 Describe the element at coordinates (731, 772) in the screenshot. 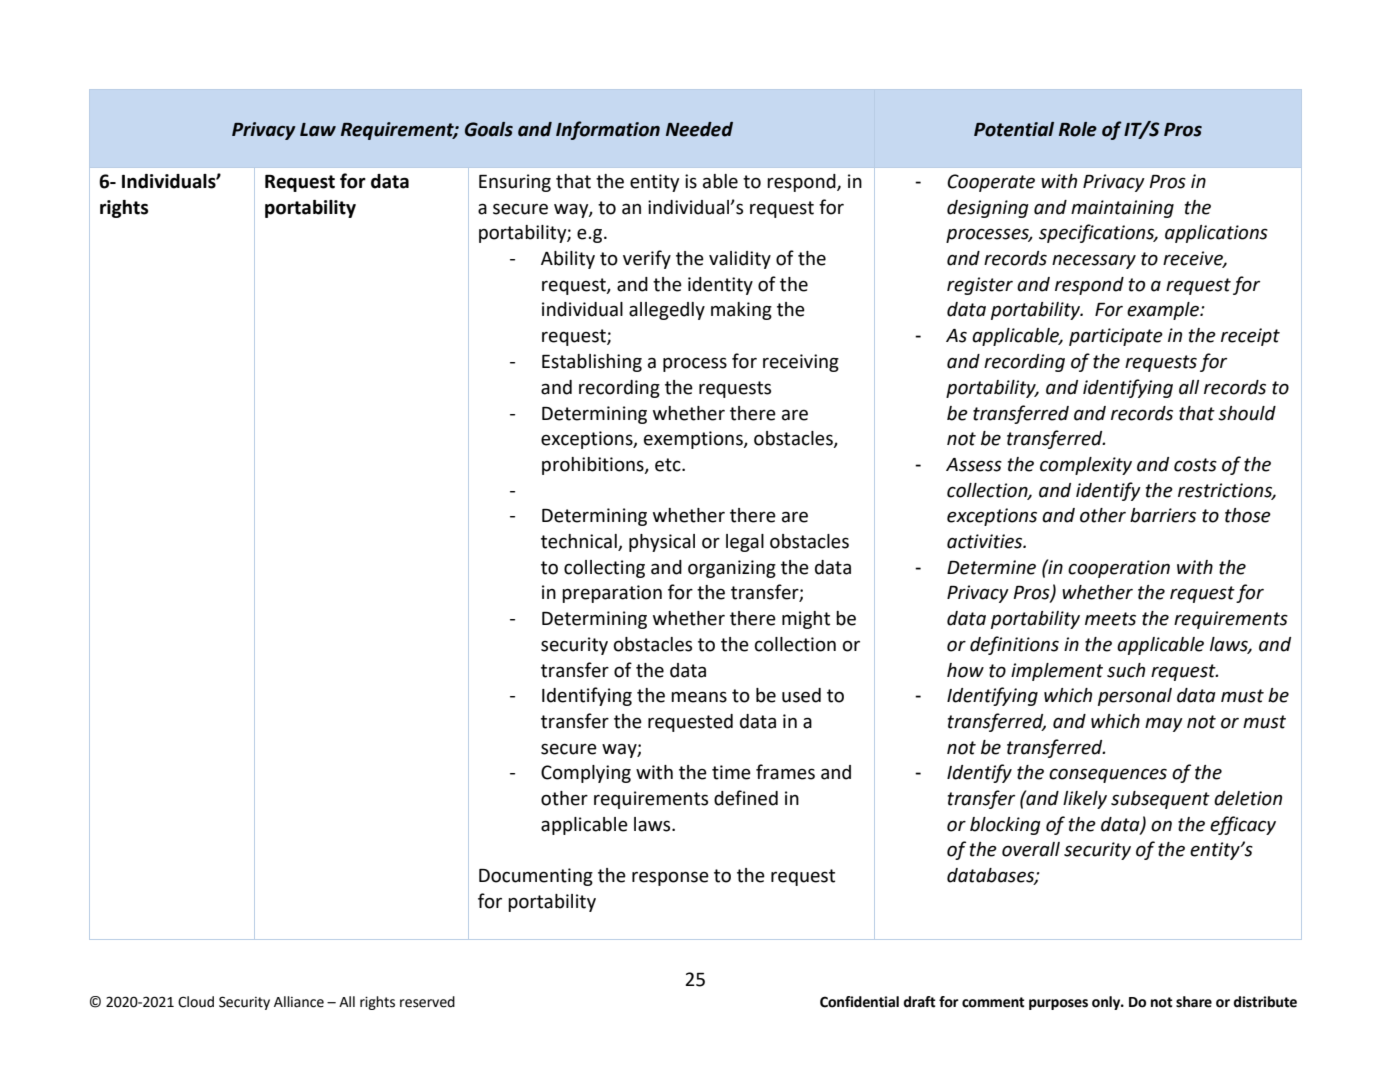

I see `time` at that location.
